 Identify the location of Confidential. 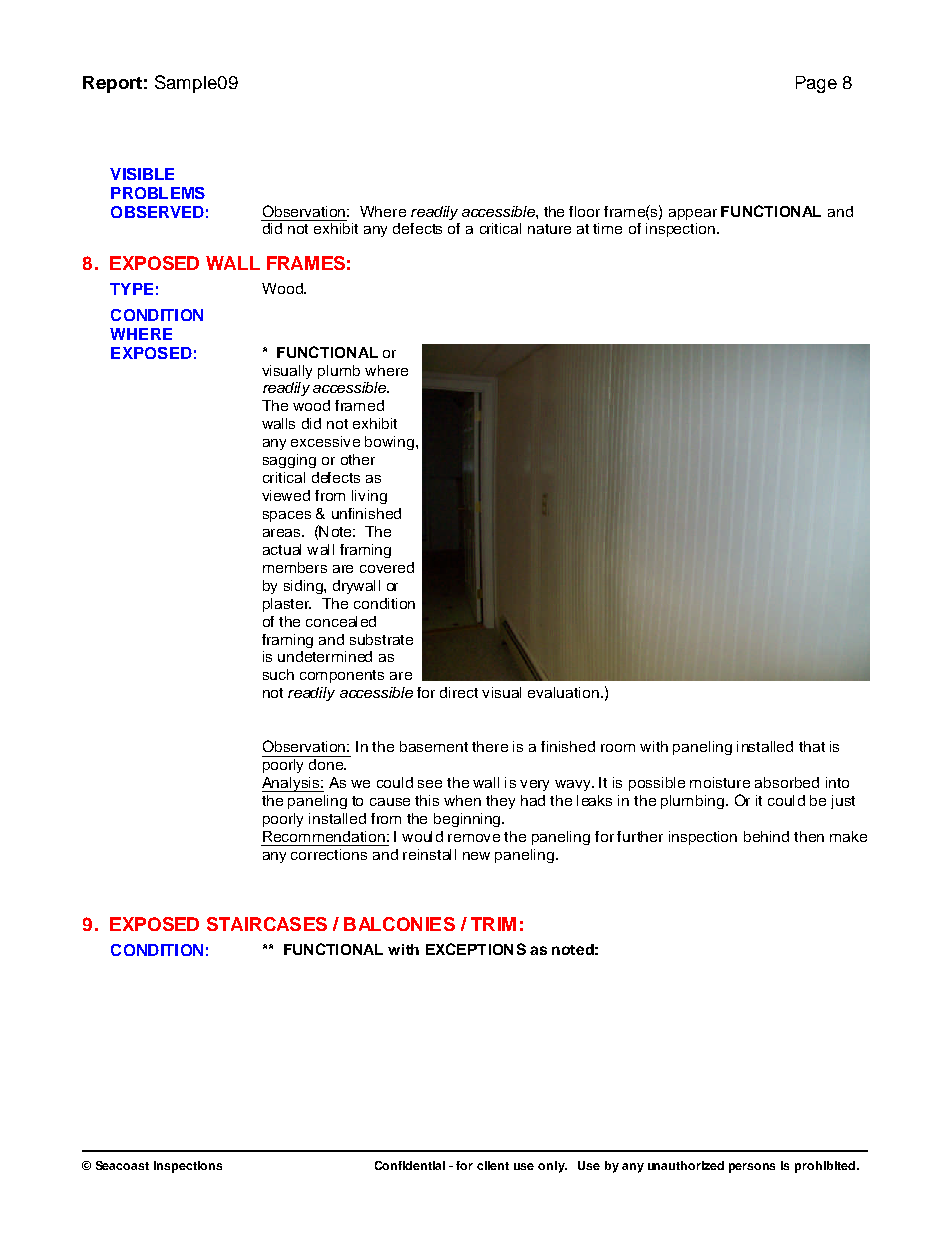
(410, 1165).
